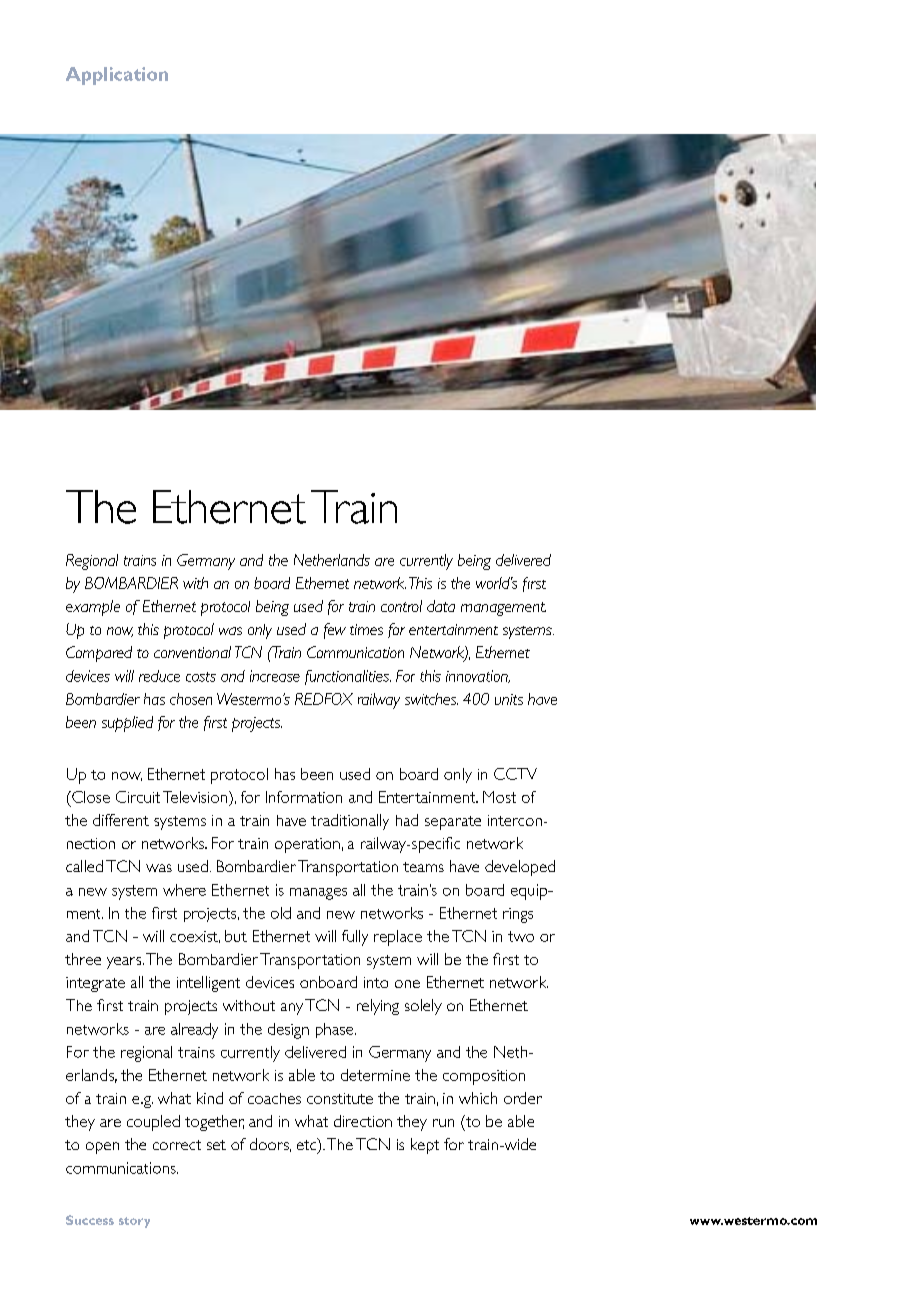  Describe the element at coordinates (366, 629) in the screenshot. I see `times` at that location.
